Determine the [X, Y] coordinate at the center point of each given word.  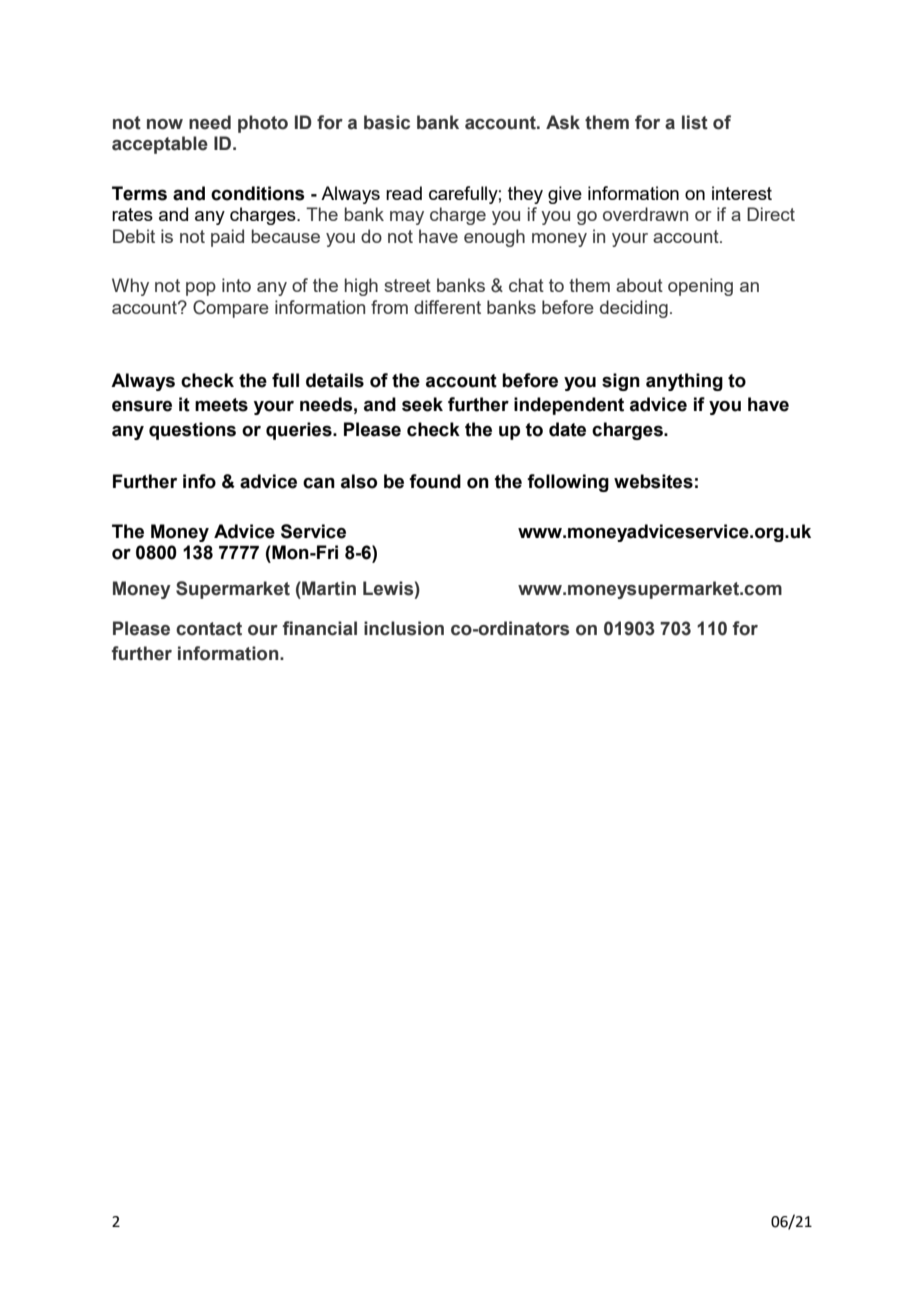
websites [653, 481]
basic [387, 122]
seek [422, 404]
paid [227, 238]
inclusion [404, 628]
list [695, 122]
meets [221, 405]
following [568, 483]
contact [209, 629]
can [319, 483]
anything [684, 382]
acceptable [160, 145]
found [435, 481]
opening [700, 287]
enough [494, 238]
